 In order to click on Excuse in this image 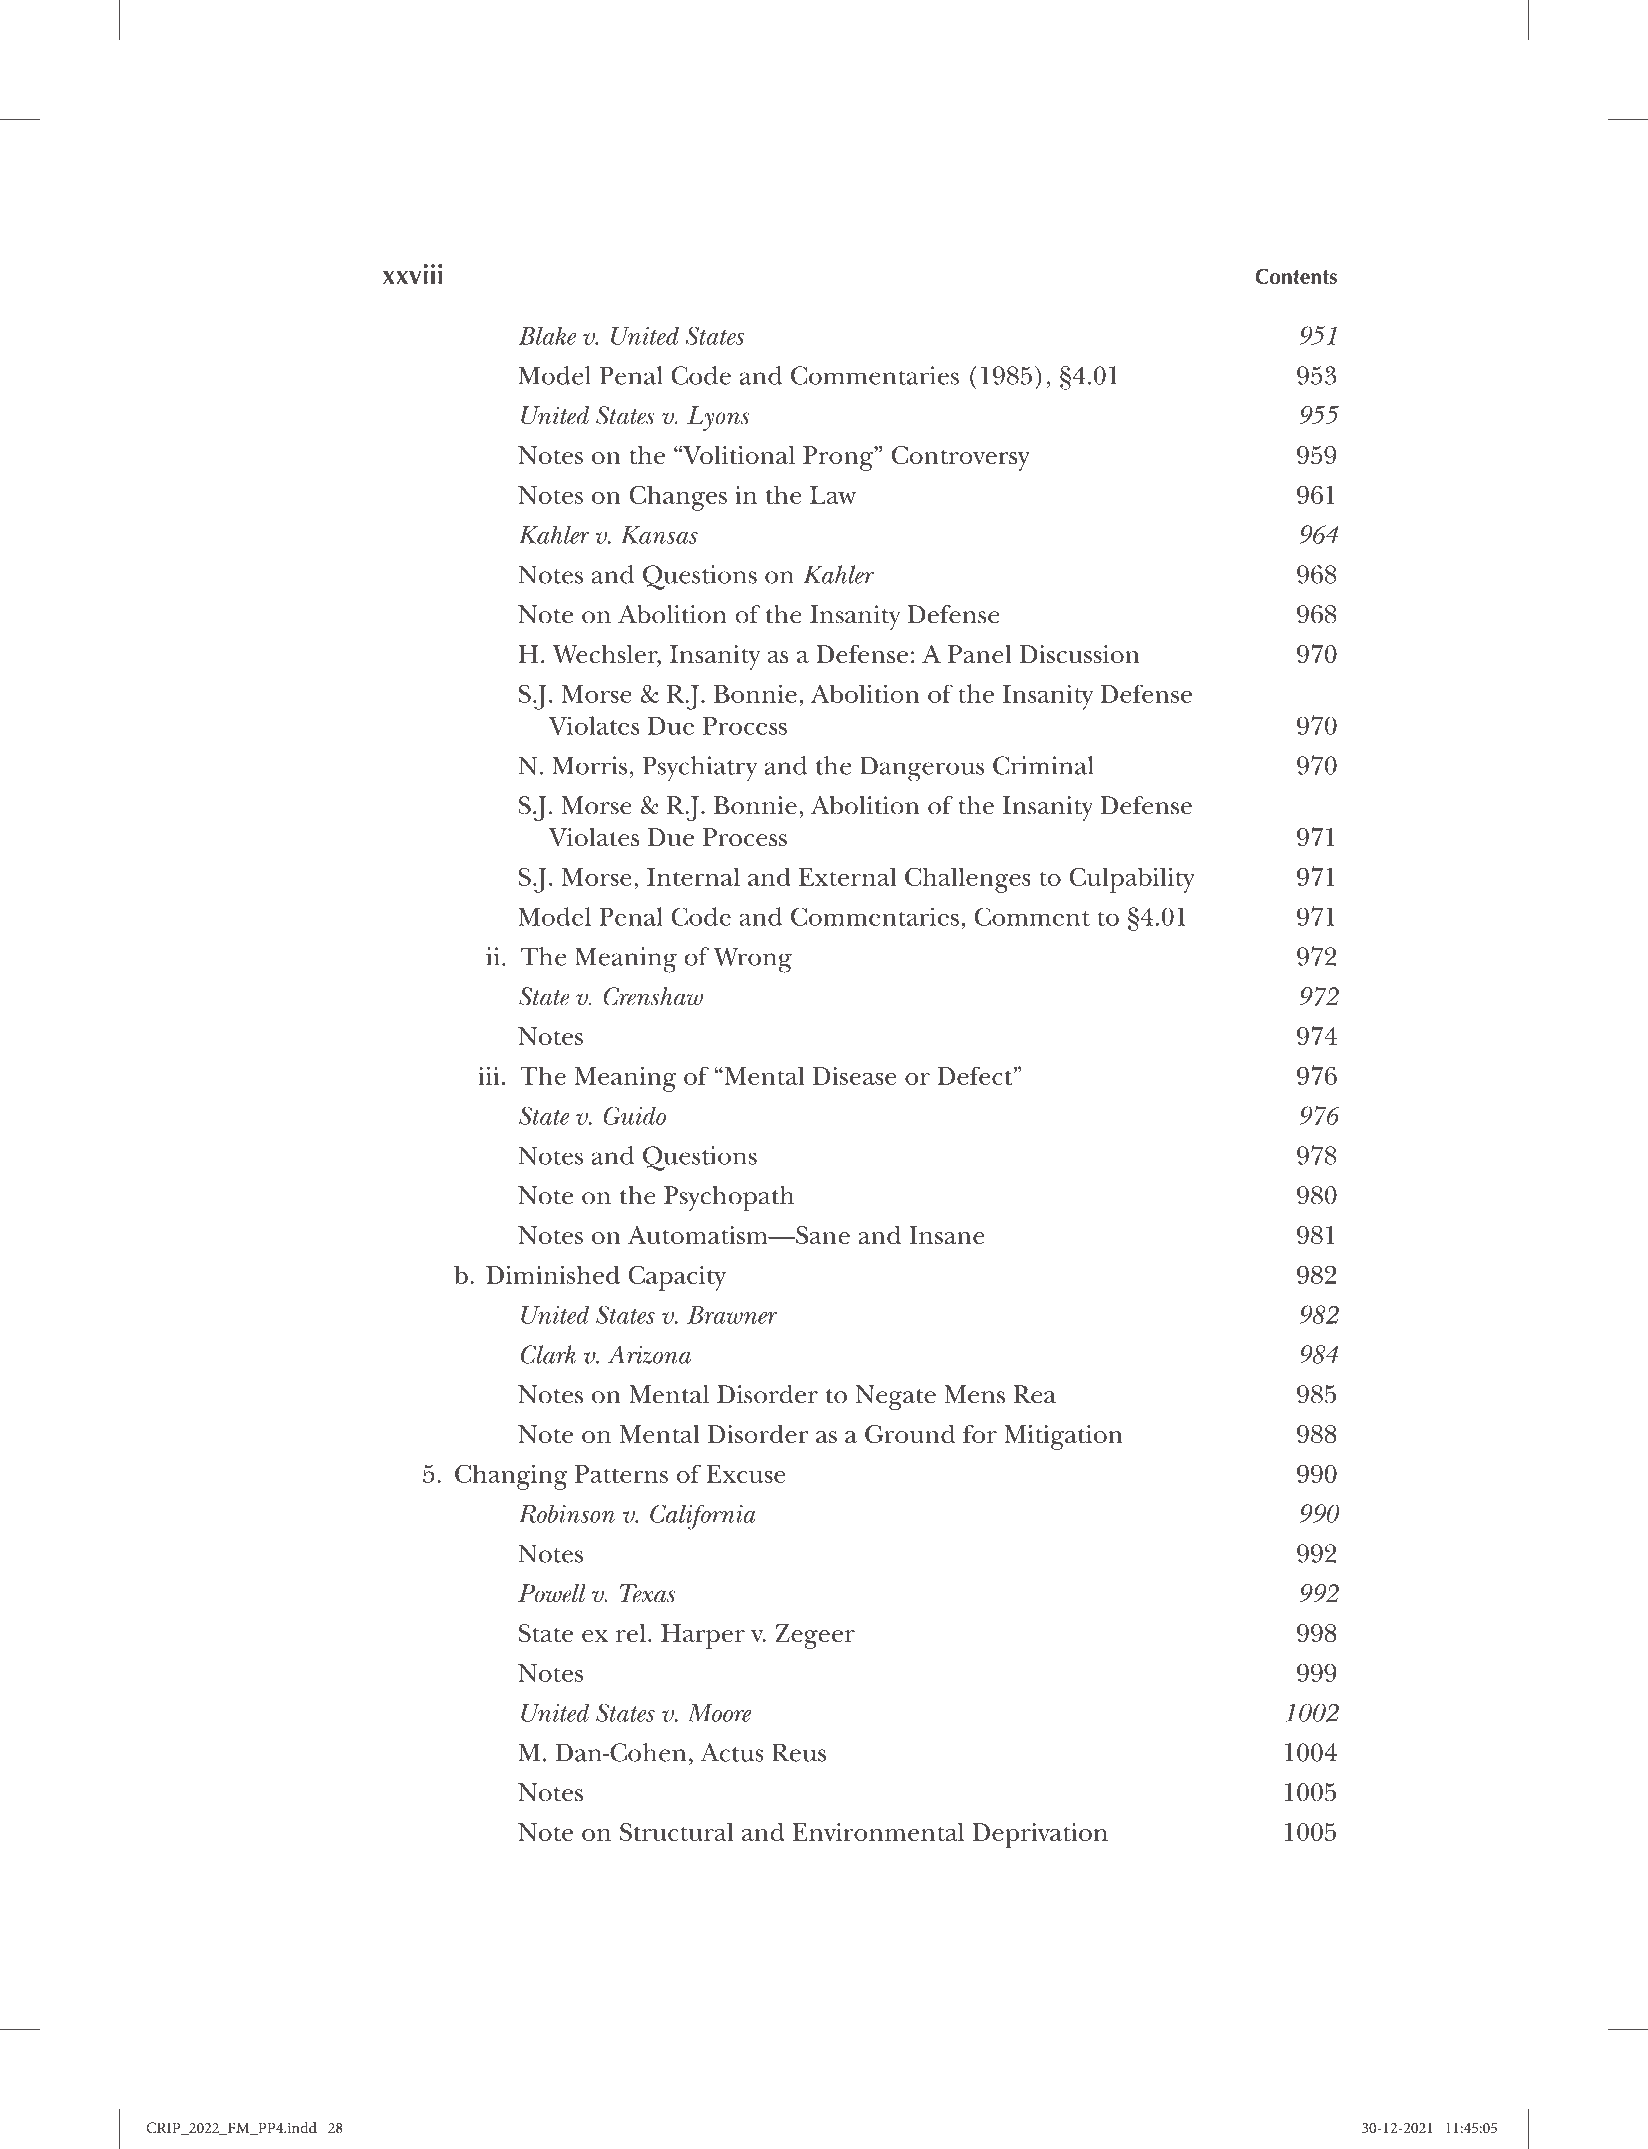, I will do `click(746, 1474)`.
